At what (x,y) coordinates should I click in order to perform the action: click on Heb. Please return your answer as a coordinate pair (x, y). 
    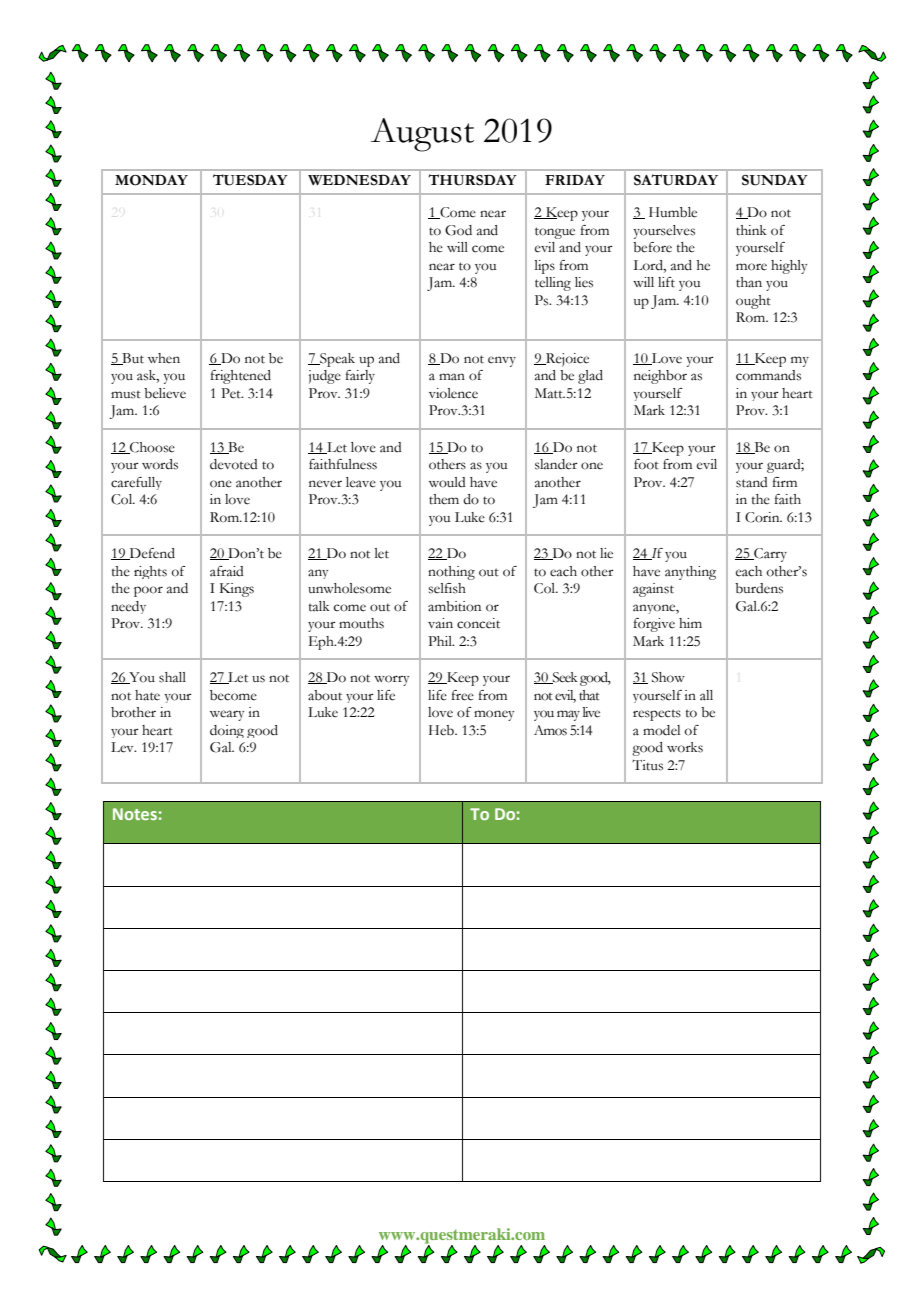
    Looking at the image, I should click on (442, 730).
